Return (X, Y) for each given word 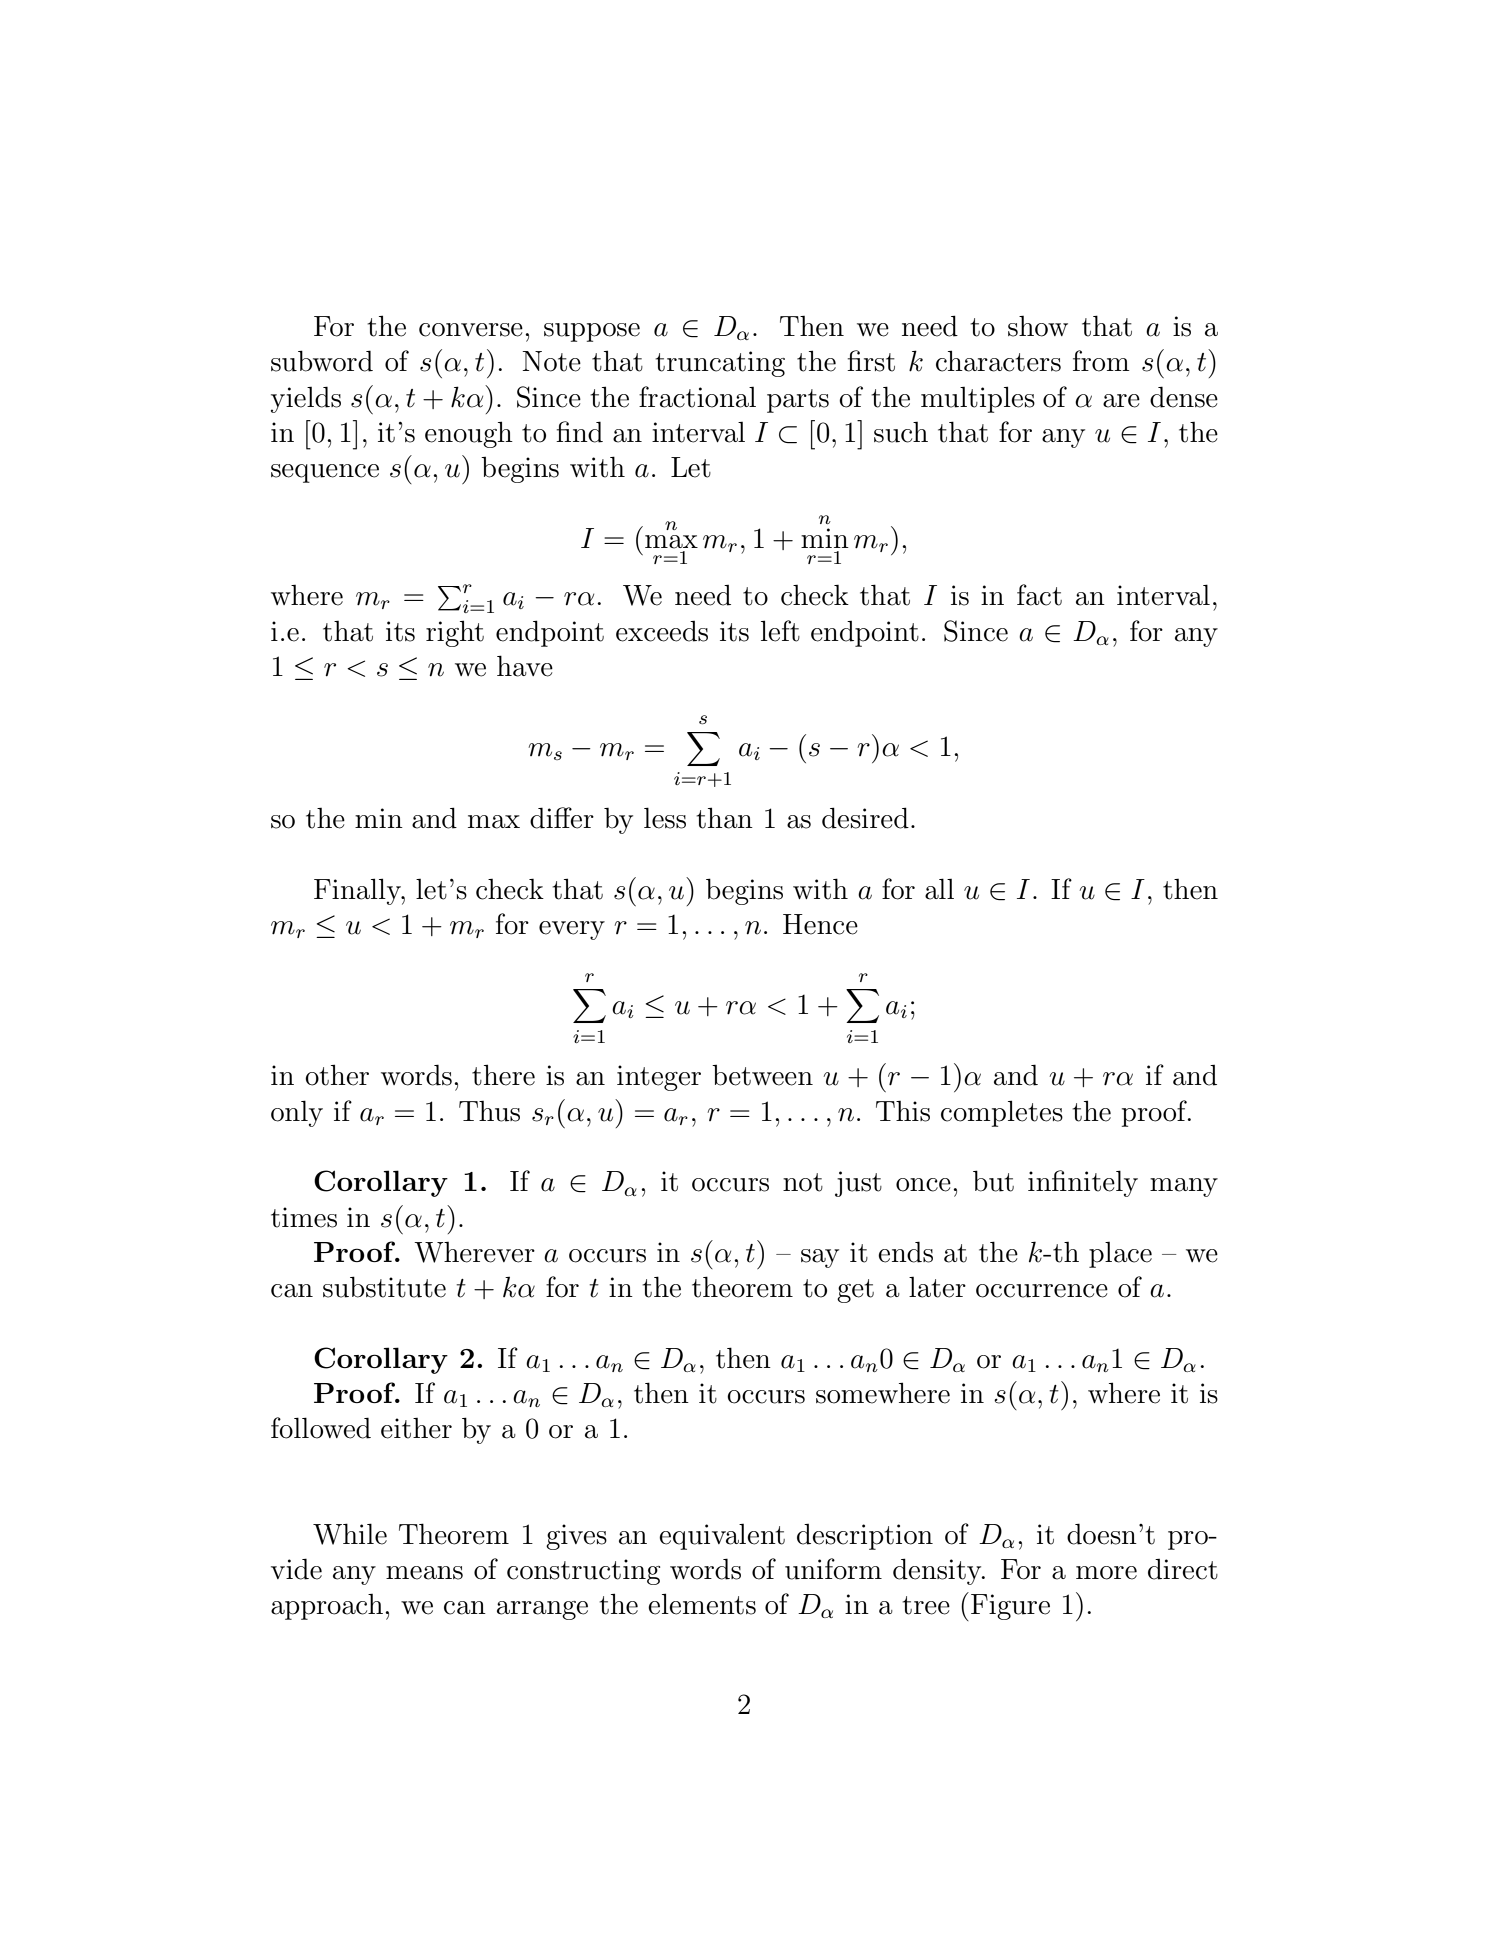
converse (471, 330)
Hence (820, 924)
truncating (720, 364)
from (1101, 361)
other (337, 1075)
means (424, 1573)
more (1106, 1573)
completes (1002, 1113)
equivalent (722, 1537)
